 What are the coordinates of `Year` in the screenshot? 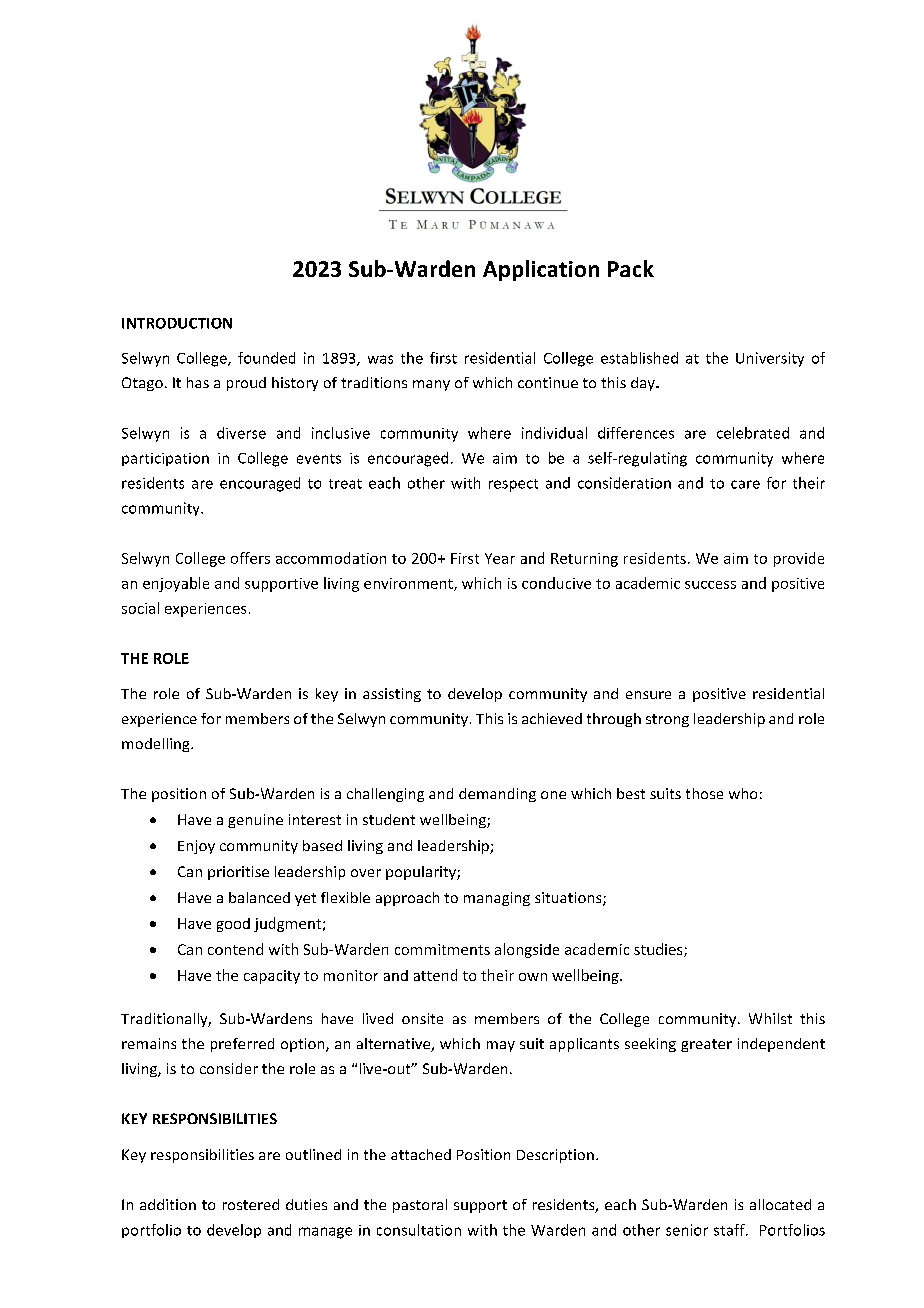 It's located at (500, 558).
